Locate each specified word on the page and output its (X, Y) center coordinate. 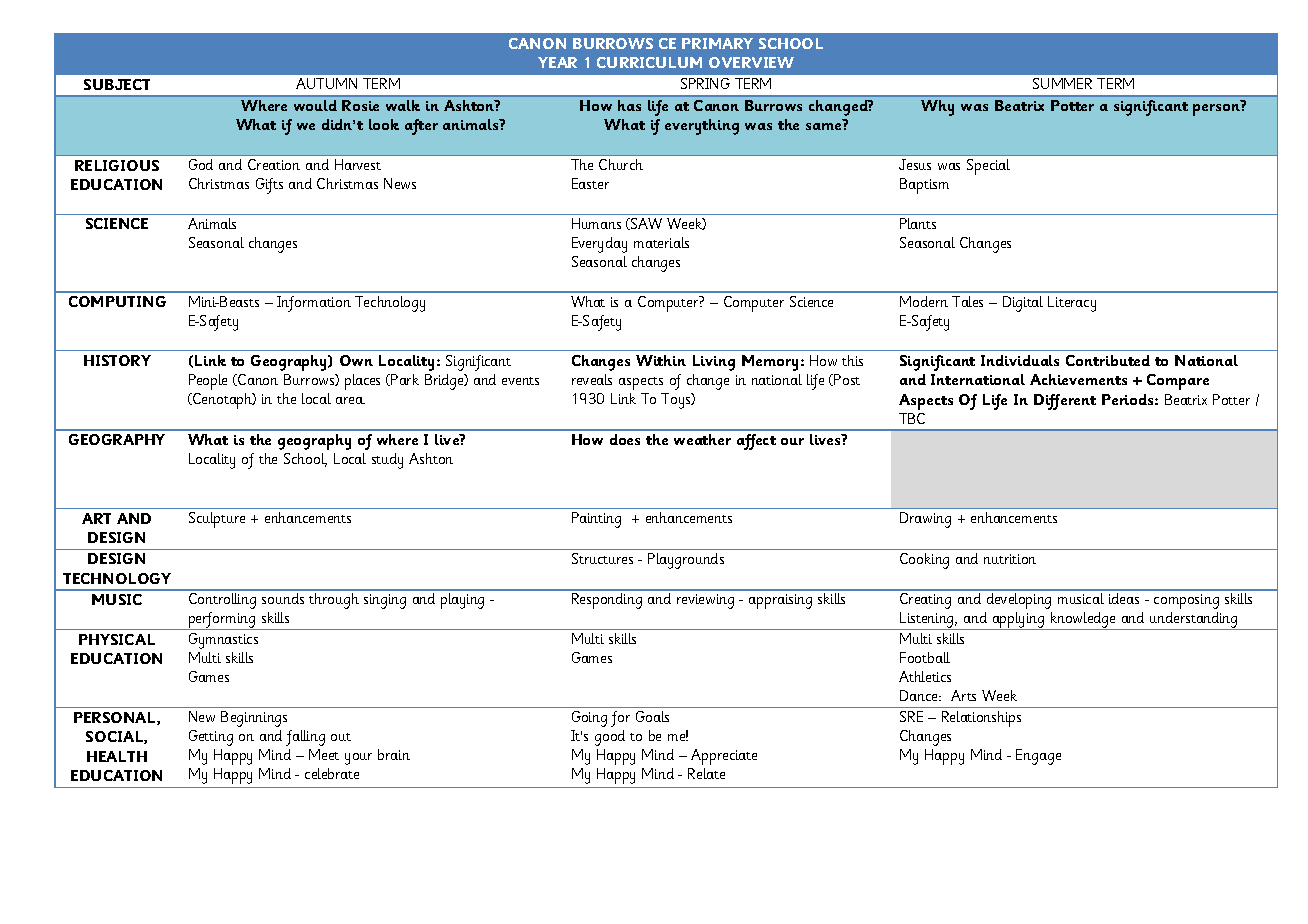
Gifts (269, 186)
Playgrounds (686, 561)
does (625, 439)
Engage (1038, 757)
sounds (283, 598)
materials (661, 242)
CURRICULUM (649, 62)
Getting (211, 738)
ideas (1124, 598)
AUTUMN (326, 83)
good (610, 738)
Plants (918, 223)
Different (1065, 402)
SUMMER (1062, 83)
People (208, 382)
